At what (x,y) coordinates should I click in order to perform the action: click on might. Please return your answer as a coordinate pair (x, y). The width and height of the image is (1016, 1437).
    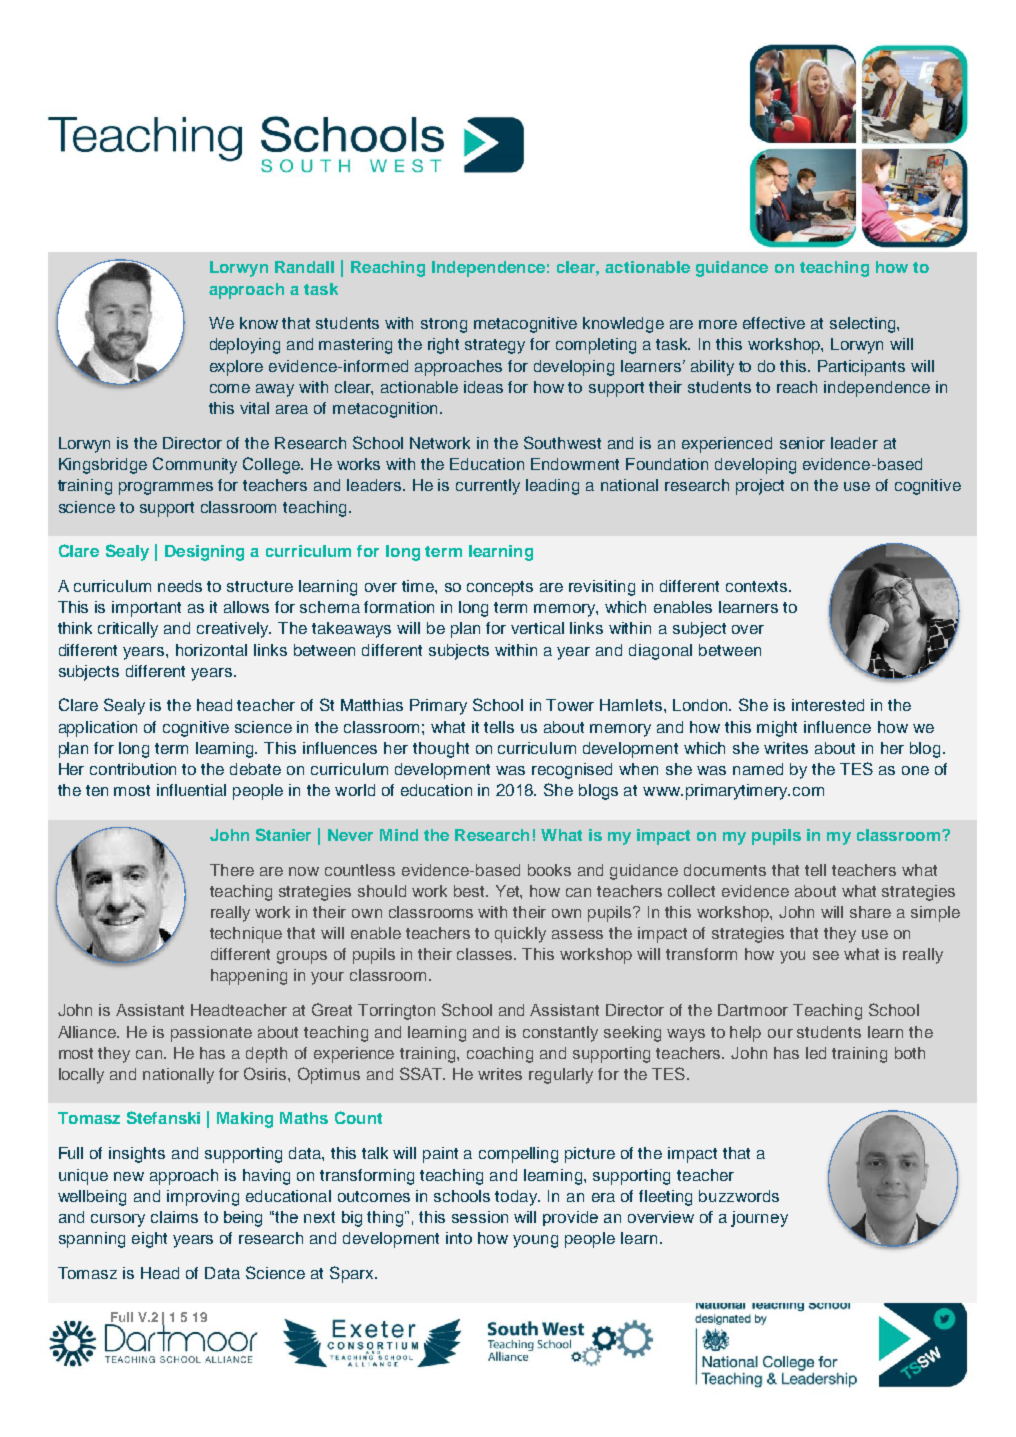
    Looking at the image, I should click on (777, 729).
